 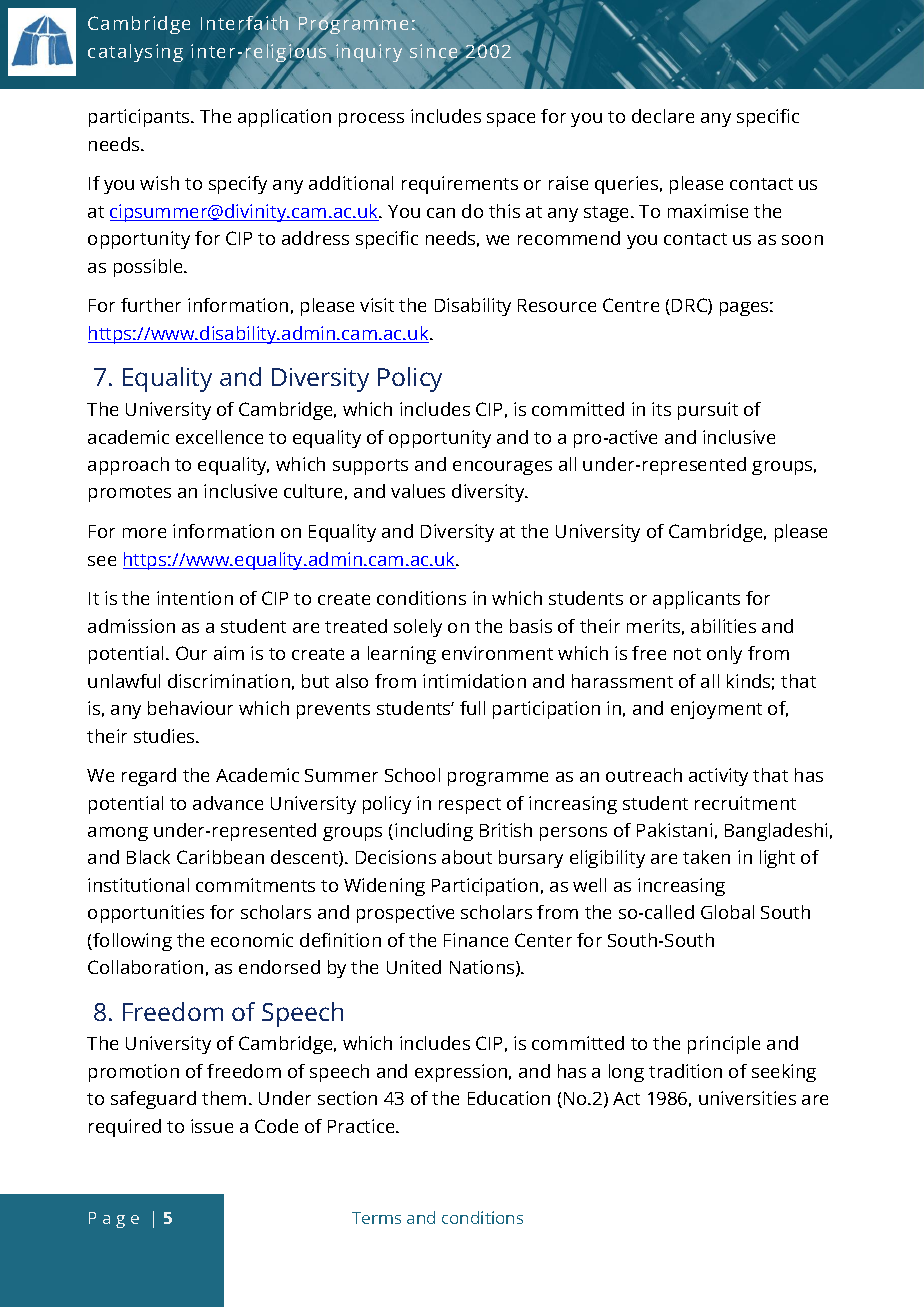 What do you see at coordinates (497, 653) in the screenshot?
I see `environment` at bounding box center [497, 653].
